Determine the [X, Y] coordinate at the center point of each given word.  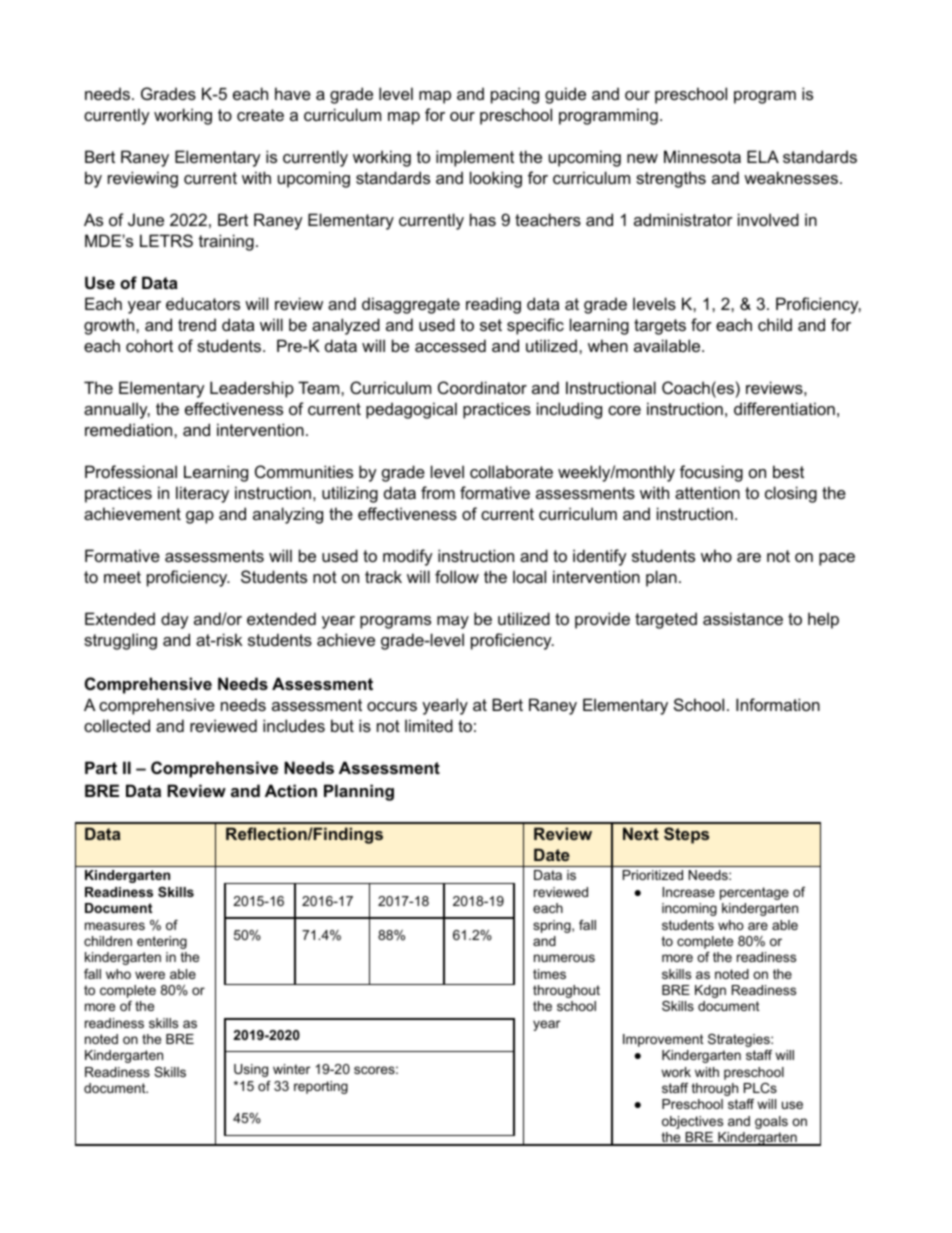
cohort [149, 345]
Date [552, 854]
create [260, 115]
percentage [754, 893]
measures [115, 926]
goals [771, 1122]
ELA [763, 156]
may [453, 622]
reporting [321, 1087]
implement [475, 158]
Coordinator [482, 387]
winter [291, 1069]
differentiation [784, 408]
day [175, 620]
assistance [743, 618]
